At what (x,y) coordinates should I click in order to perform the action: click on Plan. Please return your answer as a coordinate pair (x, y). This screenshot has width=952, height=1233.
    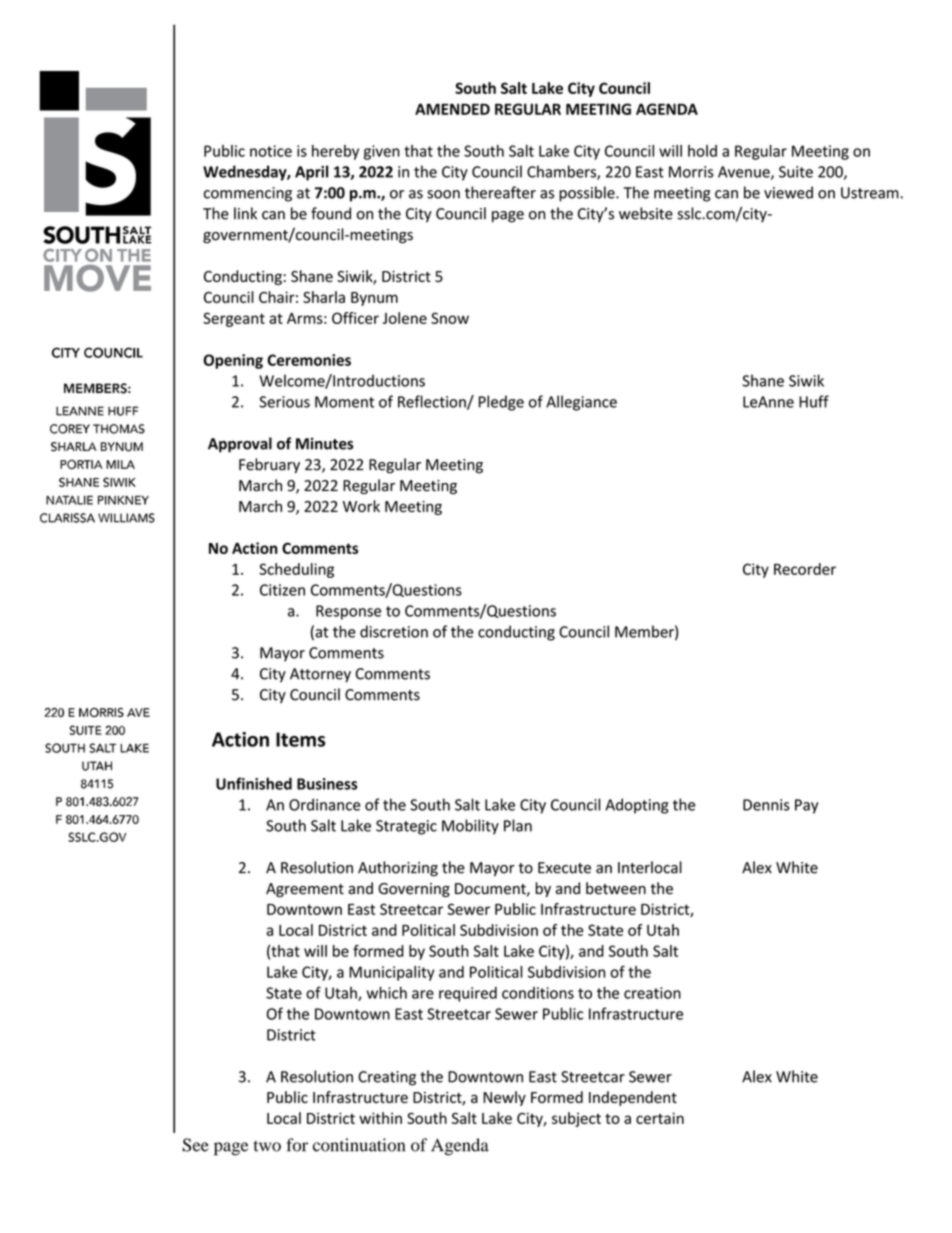
    Looking at the image, I should click on (518, 825).
